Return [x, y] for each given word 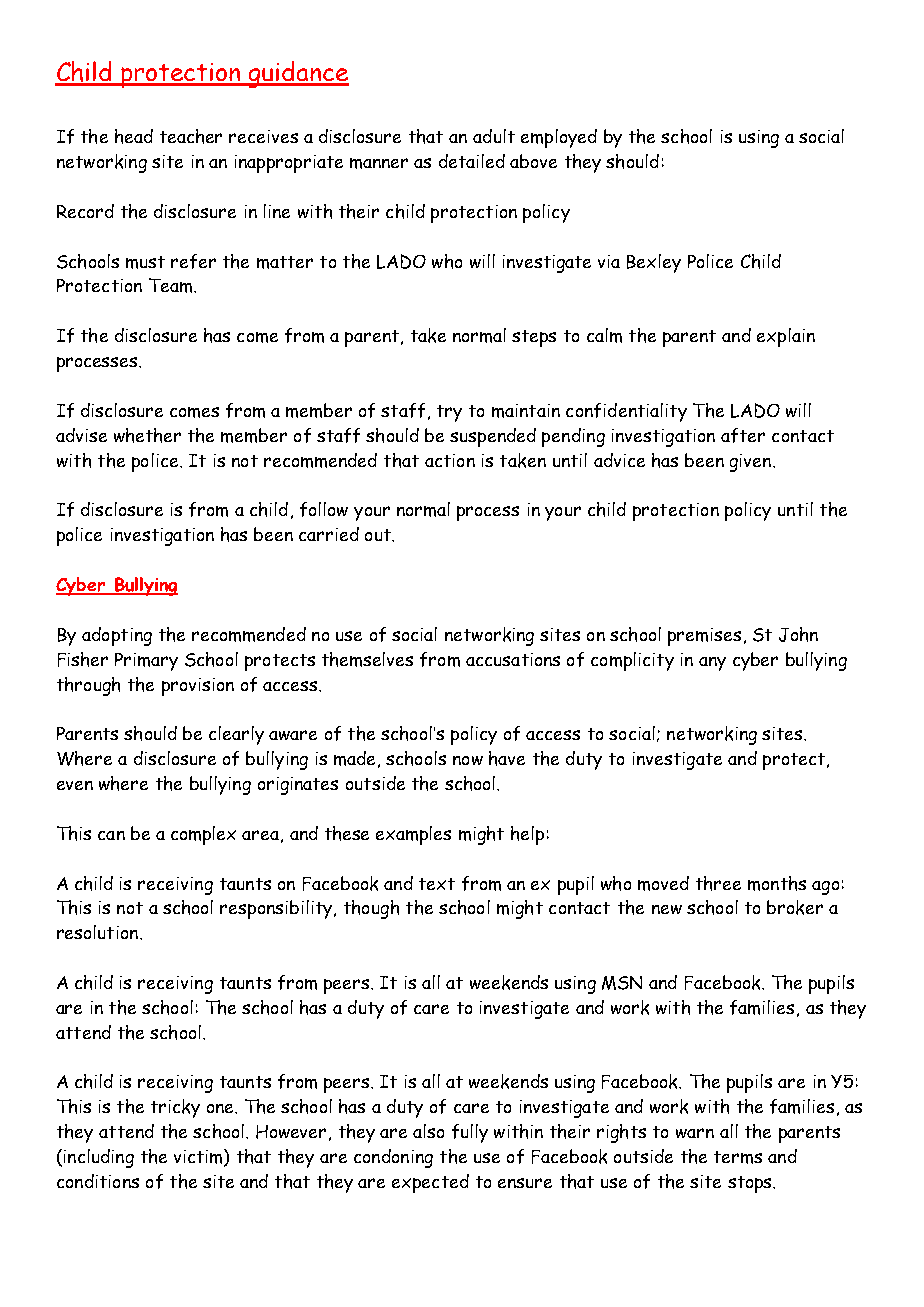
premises [704, 637]
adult [494, 136]
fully [470, 1133]
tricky [175, 1108]
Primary [146, 662]
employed [559, 138]
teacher [191, 136]
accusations [513, 659]
